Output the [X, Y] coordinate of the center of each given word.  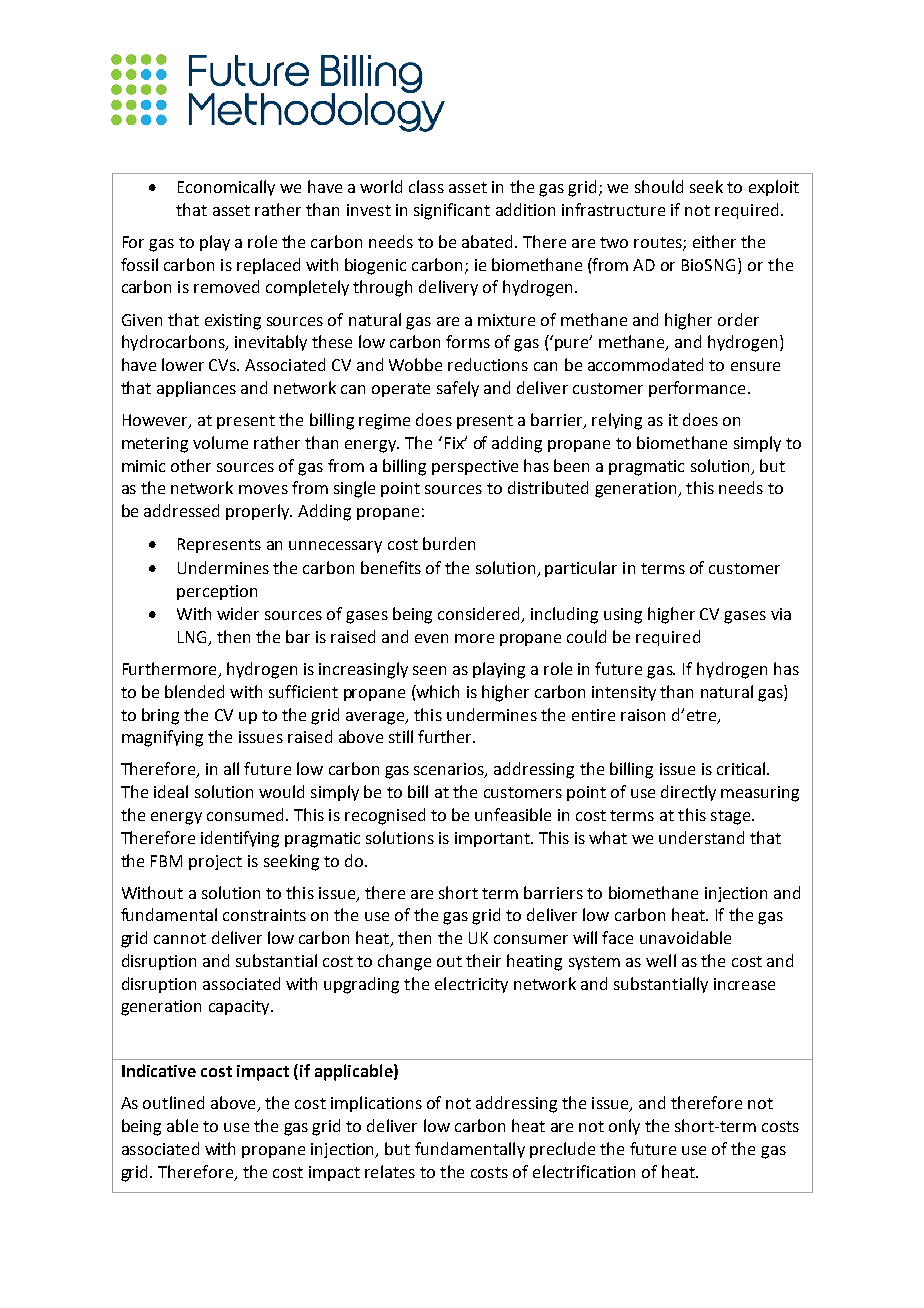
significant [452, 211]
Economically [226, 188]
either [714, 241]
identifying [240, 839]
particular [581, 569]
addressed [181, 510]
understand [701, 837]
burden [449, 543]
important [493, 839]
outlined [173, 1102]
